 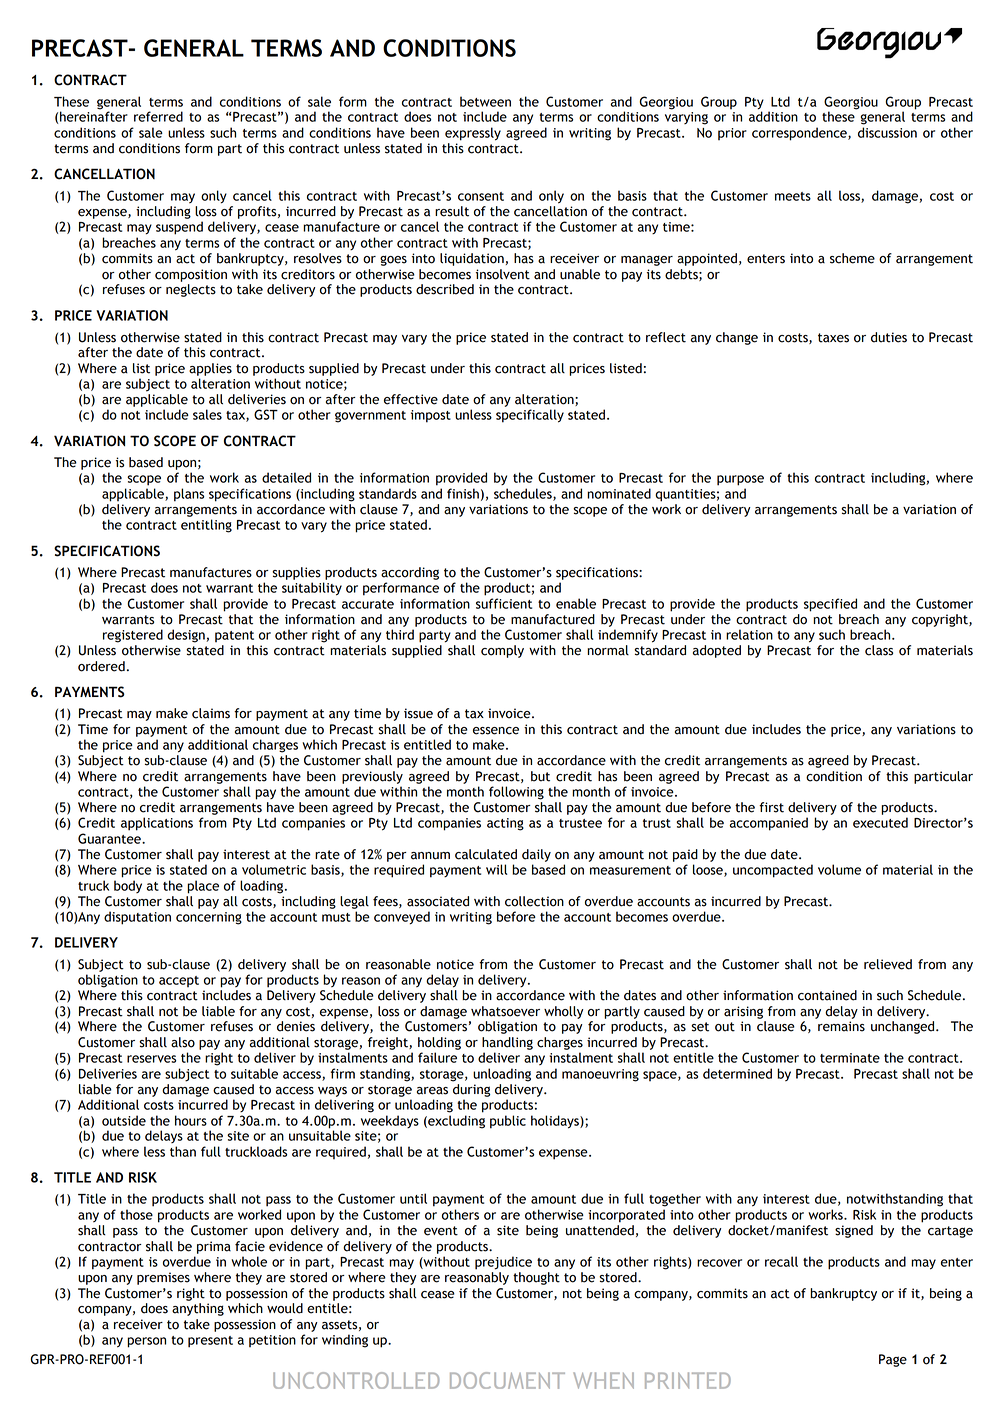 I want to click on purpose, so click(x=740, y=480).
